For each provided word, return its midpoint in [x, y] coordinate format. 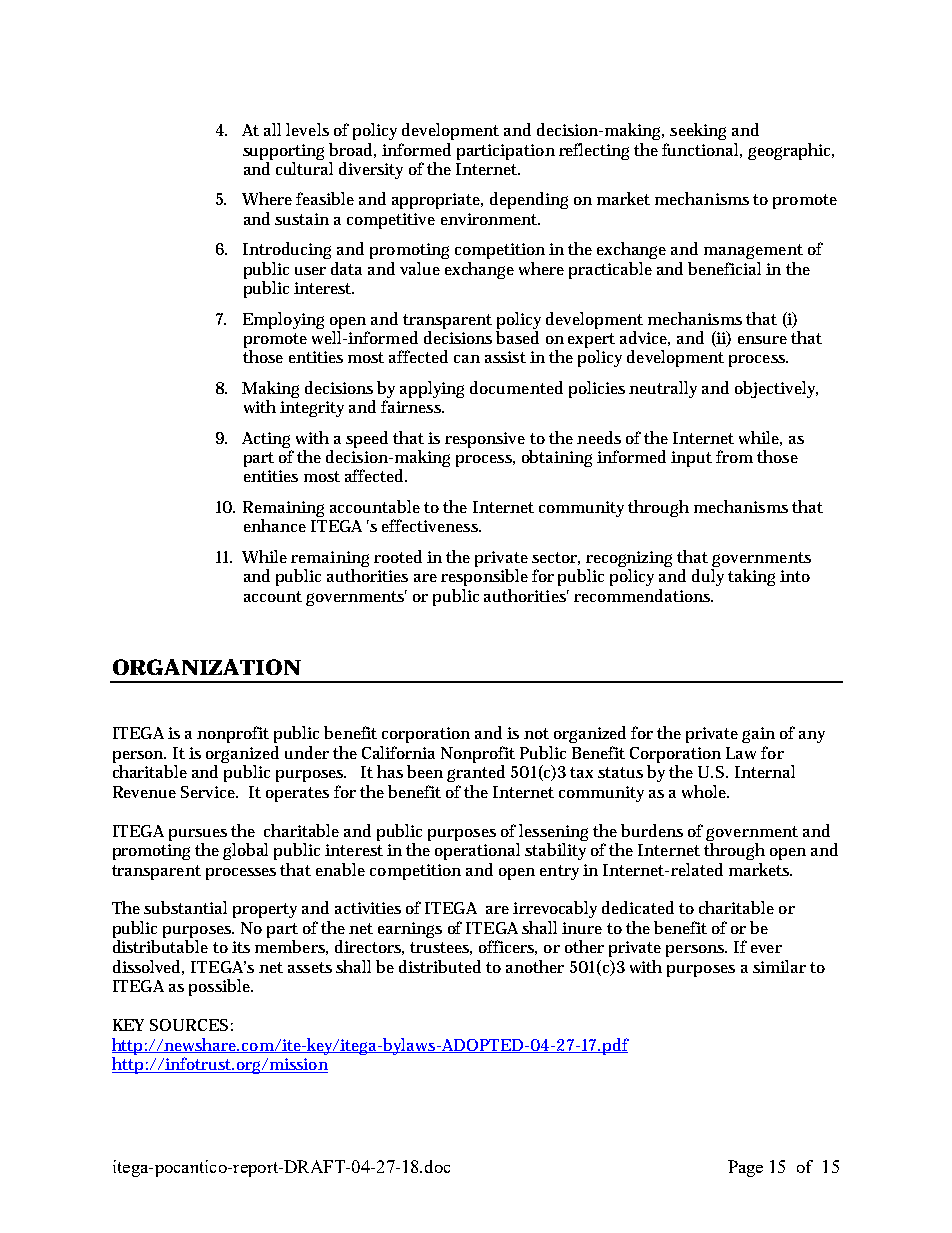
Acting [266, 440]
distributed [440, 966]
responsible [484, 577]
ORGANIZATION [207, 667]
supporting [283, 152]
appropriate [437, 201]
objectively [776, 389]
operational [477, 851]
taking [751, 577]
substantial [185, 907]
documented [516, 387]
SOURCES [189, 1025]
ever [766, 949]
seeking [698, 131]
